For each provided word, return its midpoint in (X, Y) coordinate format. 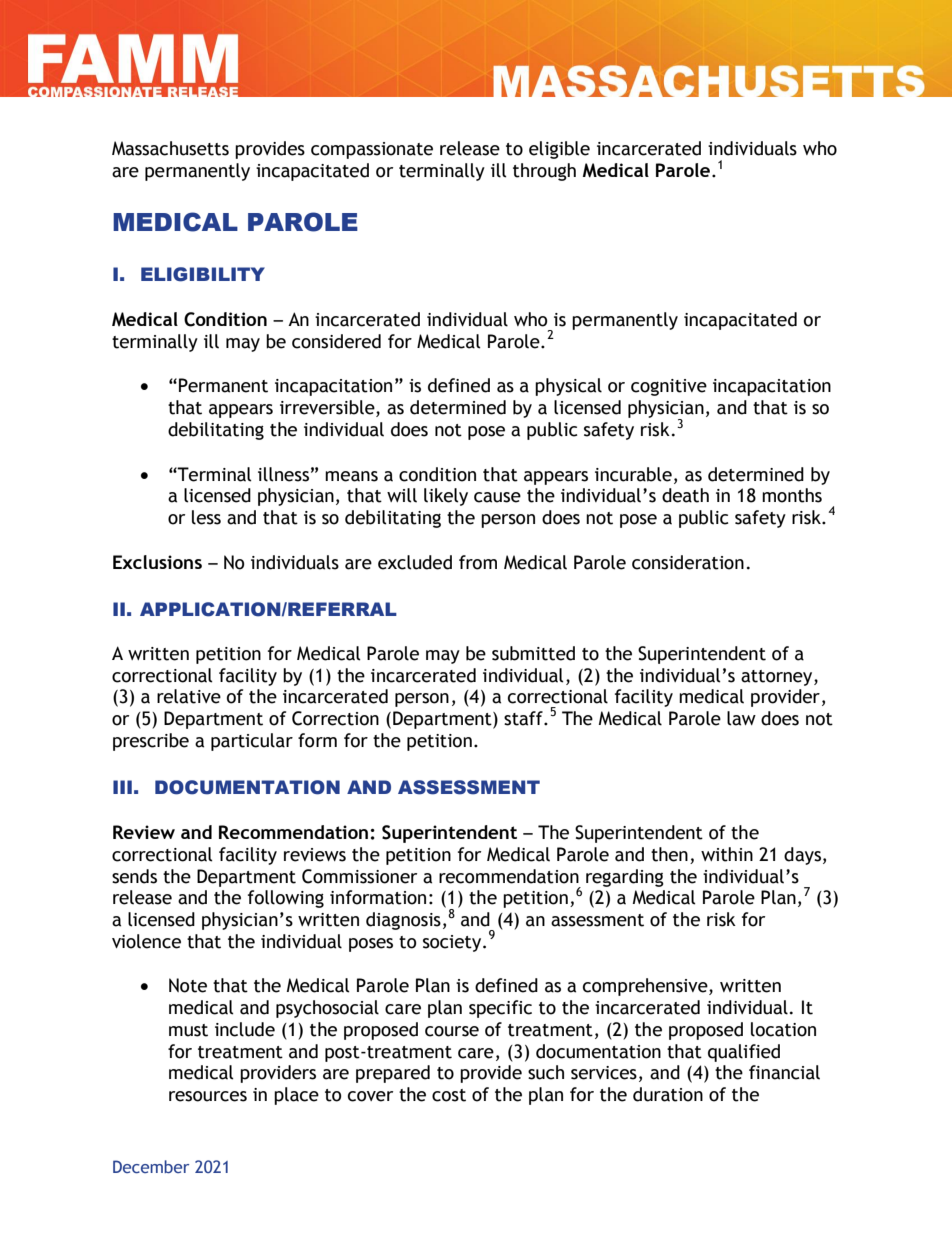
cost (449, 1095)
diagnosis (403, 921)
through (544, 172)
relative (189, 696)
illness (283, 474)
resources (208, 1096)
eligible (559, 150)
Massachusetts (170, 148)
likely (446, 497)
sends (134, 876)
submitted (533, 653)
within (727, 854)
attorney (778, 678)
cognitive (669, 387)
